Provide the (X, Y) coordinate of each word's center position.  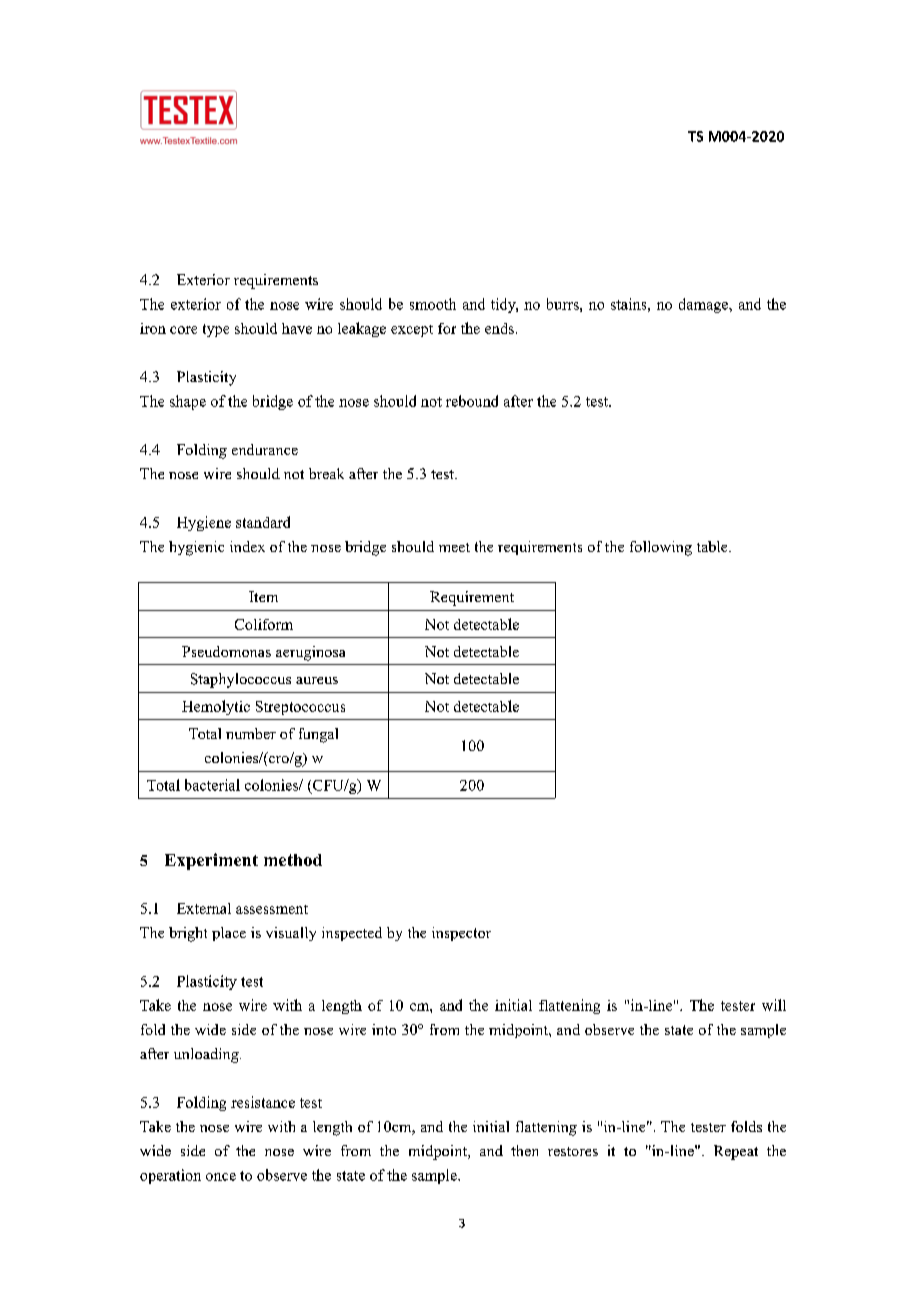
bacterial (212, 785)
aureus (317, 680)
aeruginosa (310, 653)
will (774, 1005)
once (221, 1177)
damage (704, 305)
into (384, 1029)
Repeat (736, 1152)
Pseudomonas (226, 651)
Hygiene (204, 523)
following (661, 548)
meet (454, 547)
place (229, 934)
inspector (461, 934)
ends (499, 328)
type (216, 330)
